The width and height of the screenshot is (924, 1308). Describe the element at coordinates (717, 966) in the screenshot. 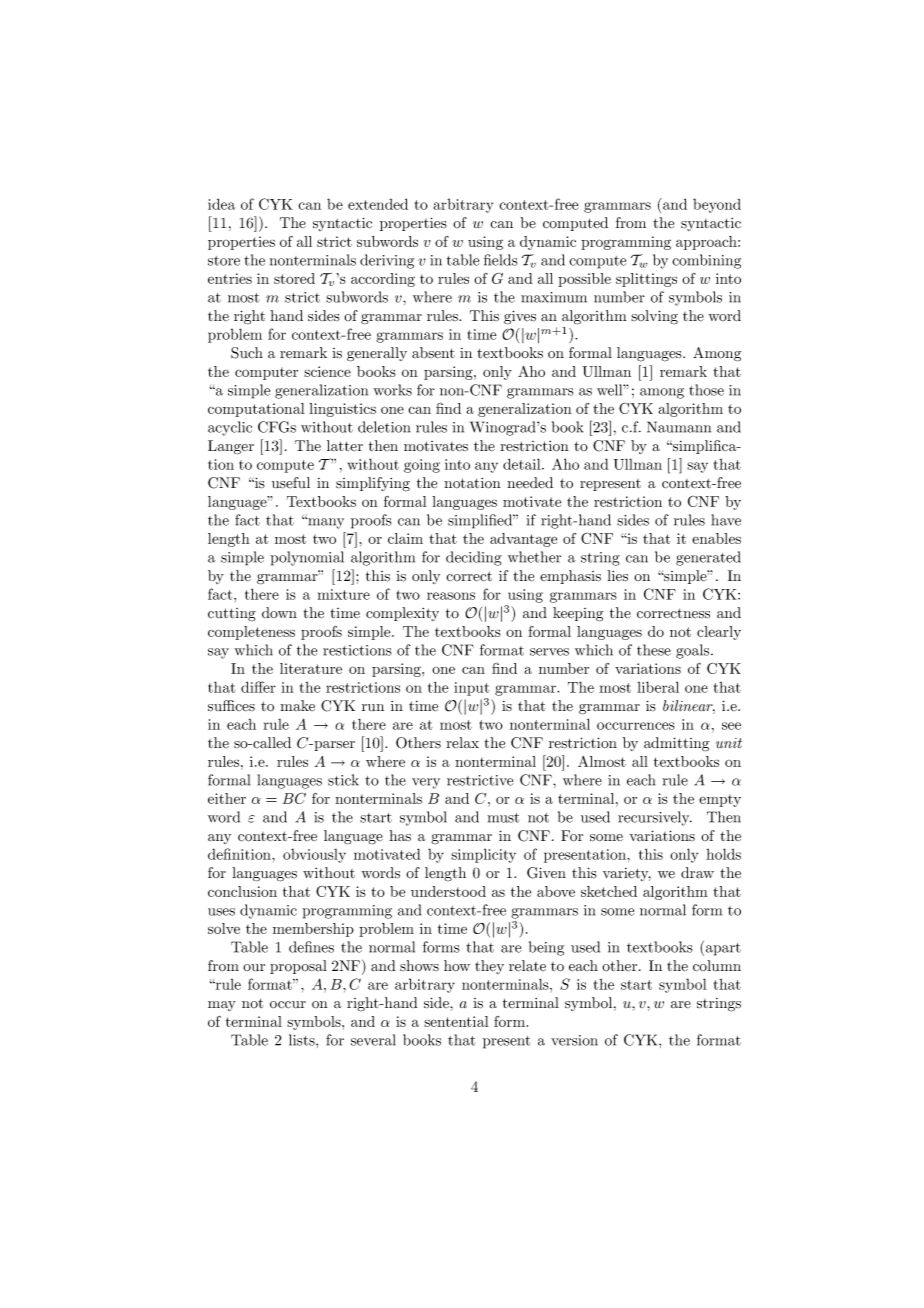

I see `column` at that location.
